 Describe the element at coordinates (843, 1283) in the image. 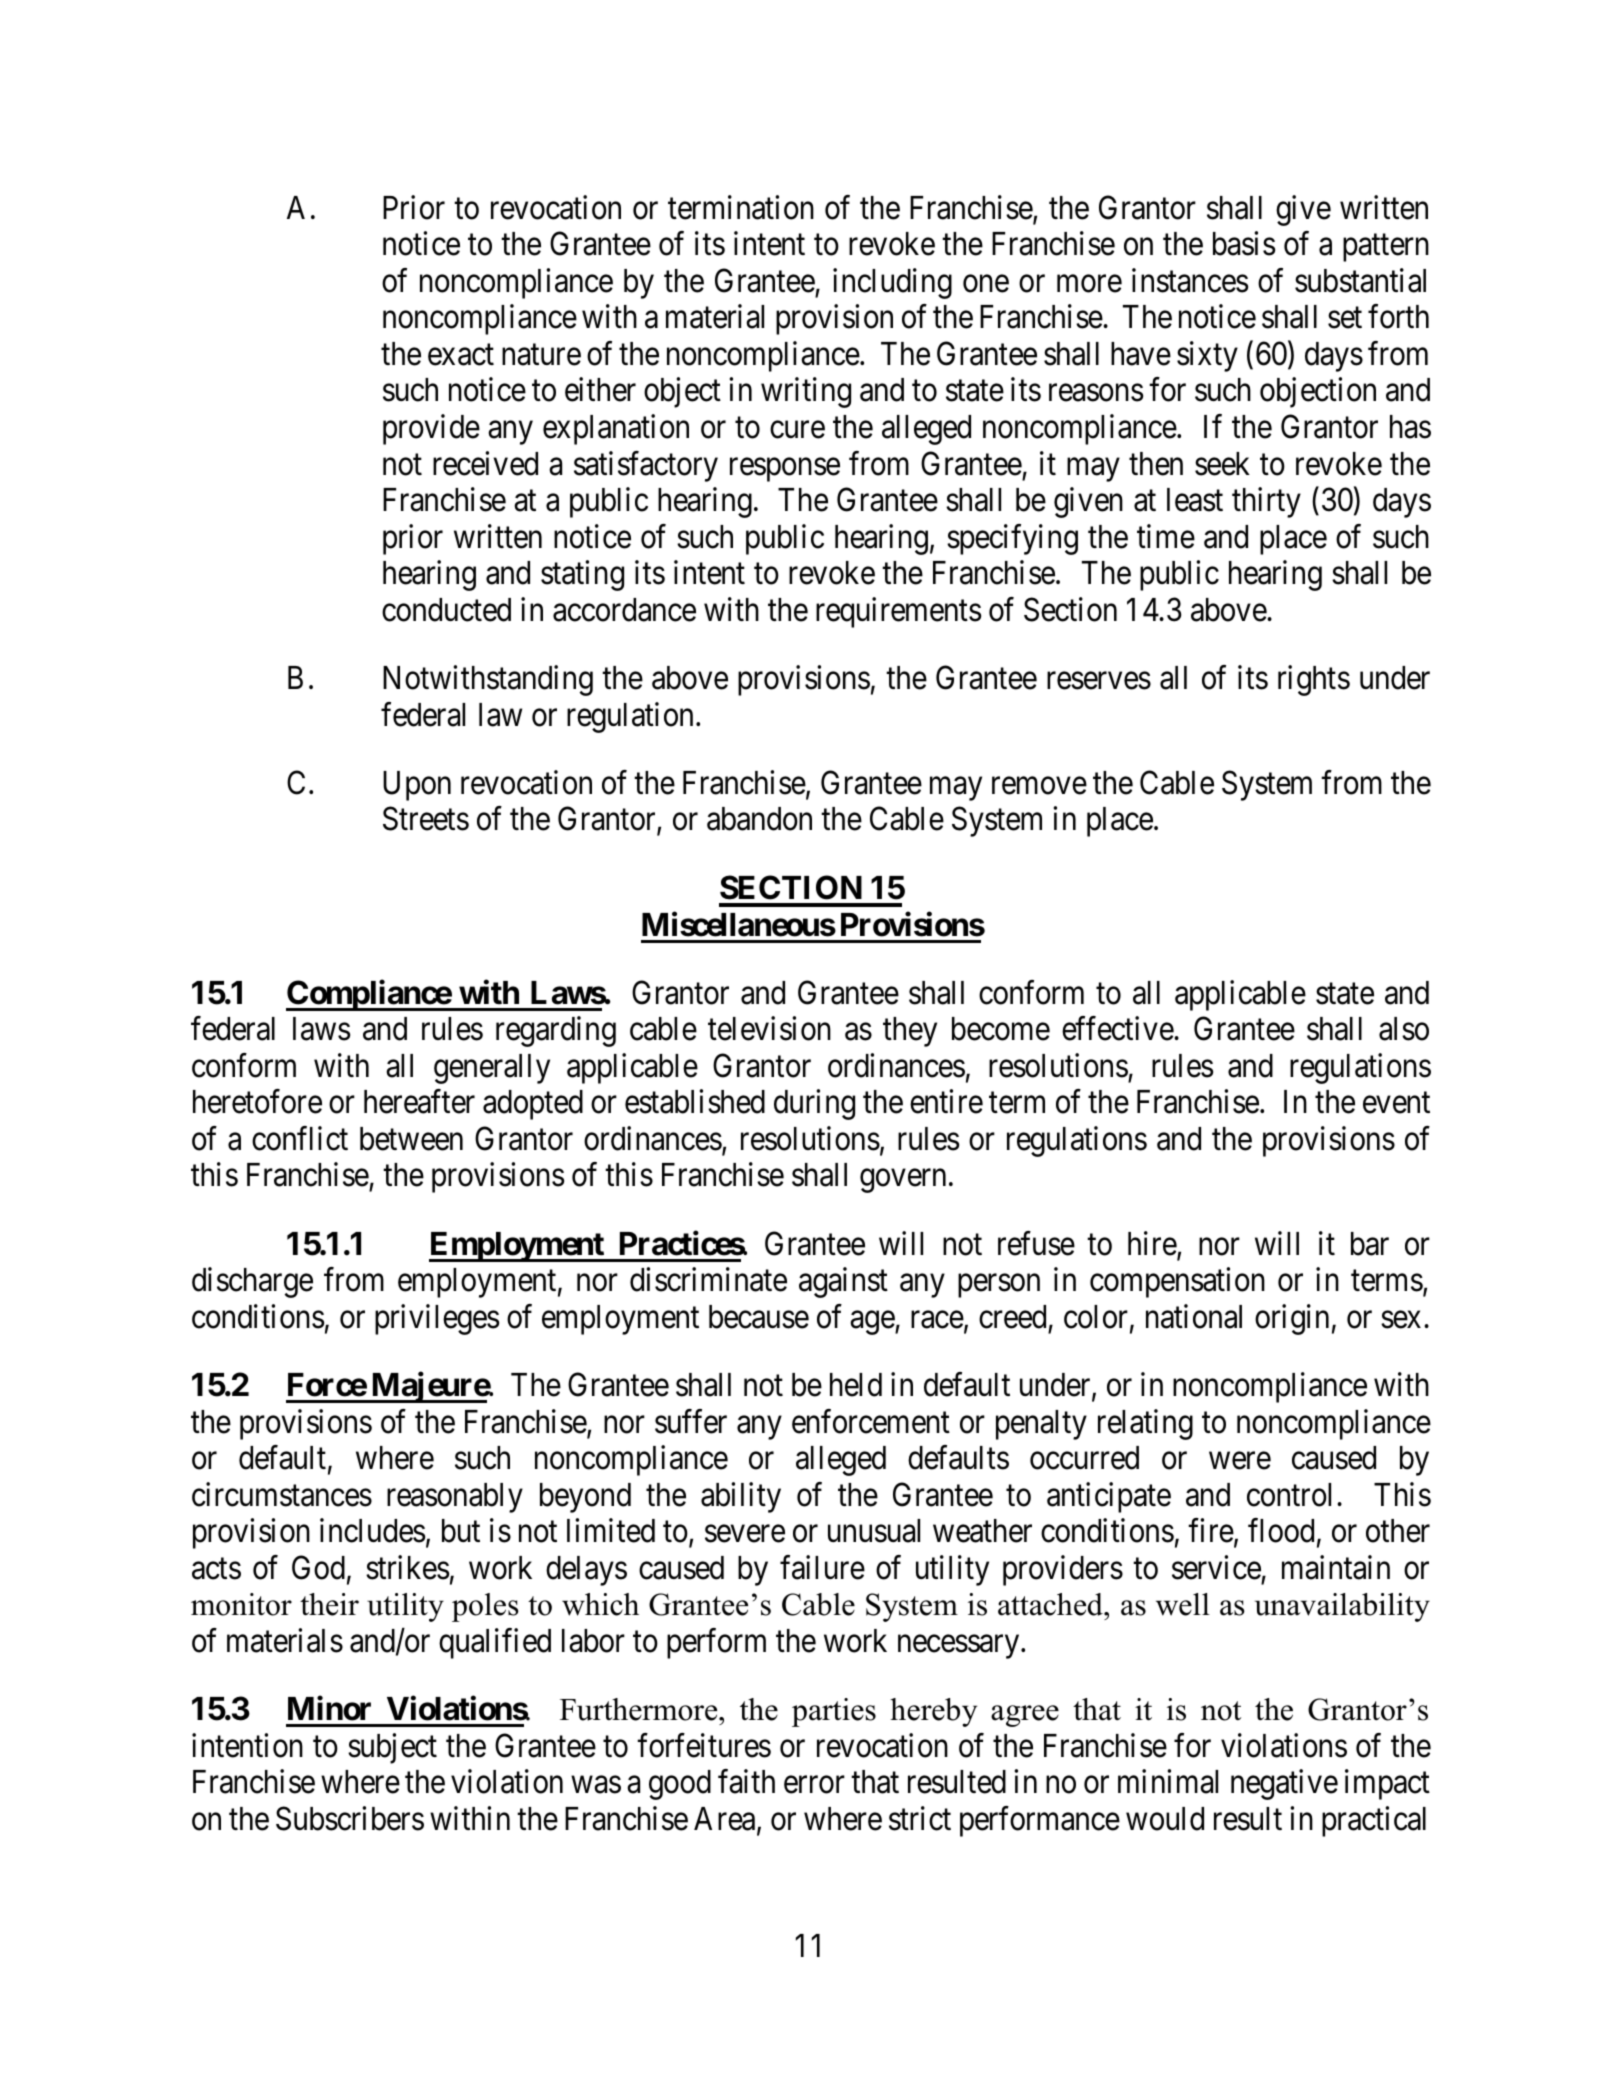

I see `against` at that location.
